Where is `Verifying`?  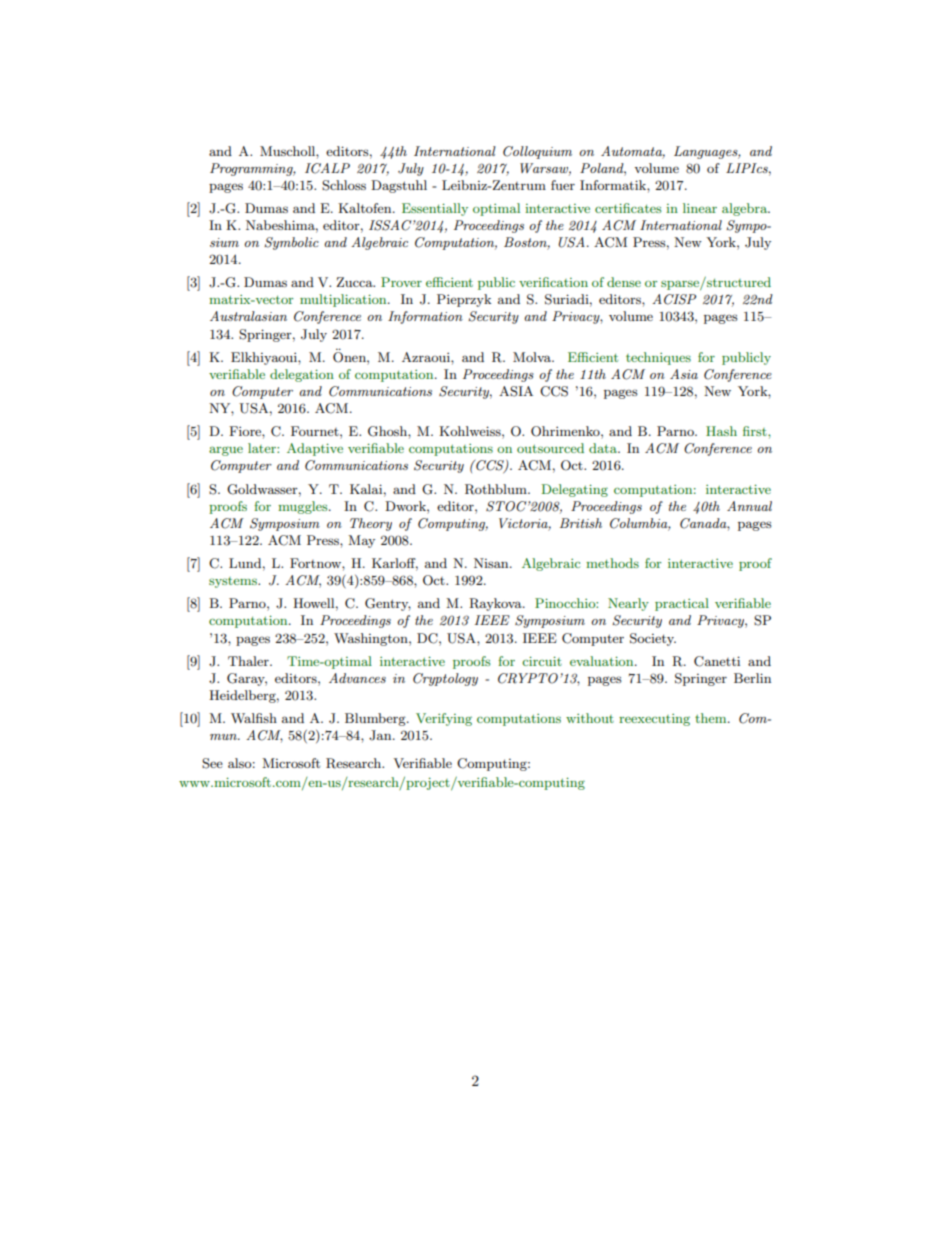
Verifying is located at coordinates (444, 719).
